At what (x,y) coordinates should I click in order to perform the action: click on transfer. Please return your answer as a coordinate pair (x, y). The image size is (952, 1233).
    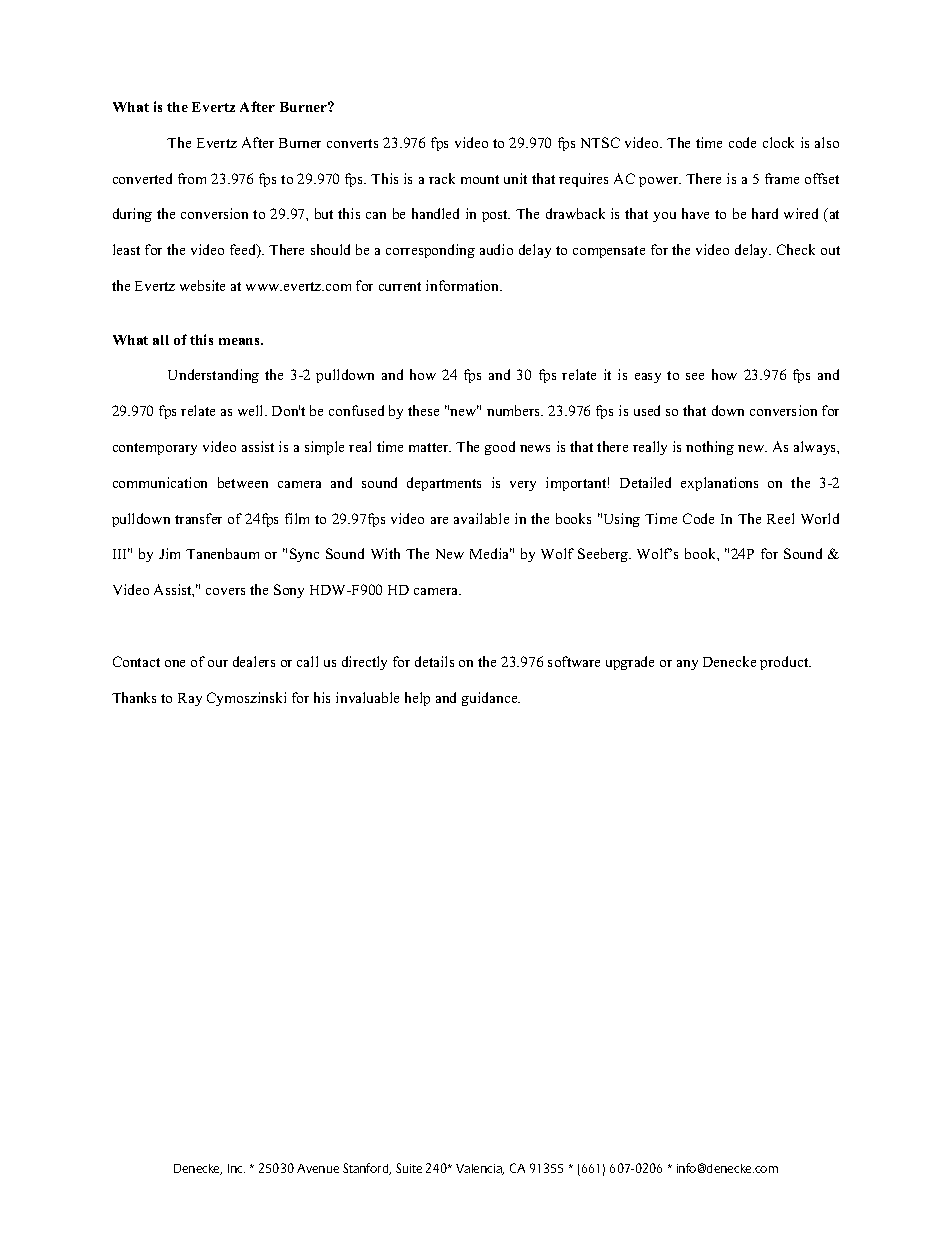
    Looking at the image, I should click on (198, 518).
